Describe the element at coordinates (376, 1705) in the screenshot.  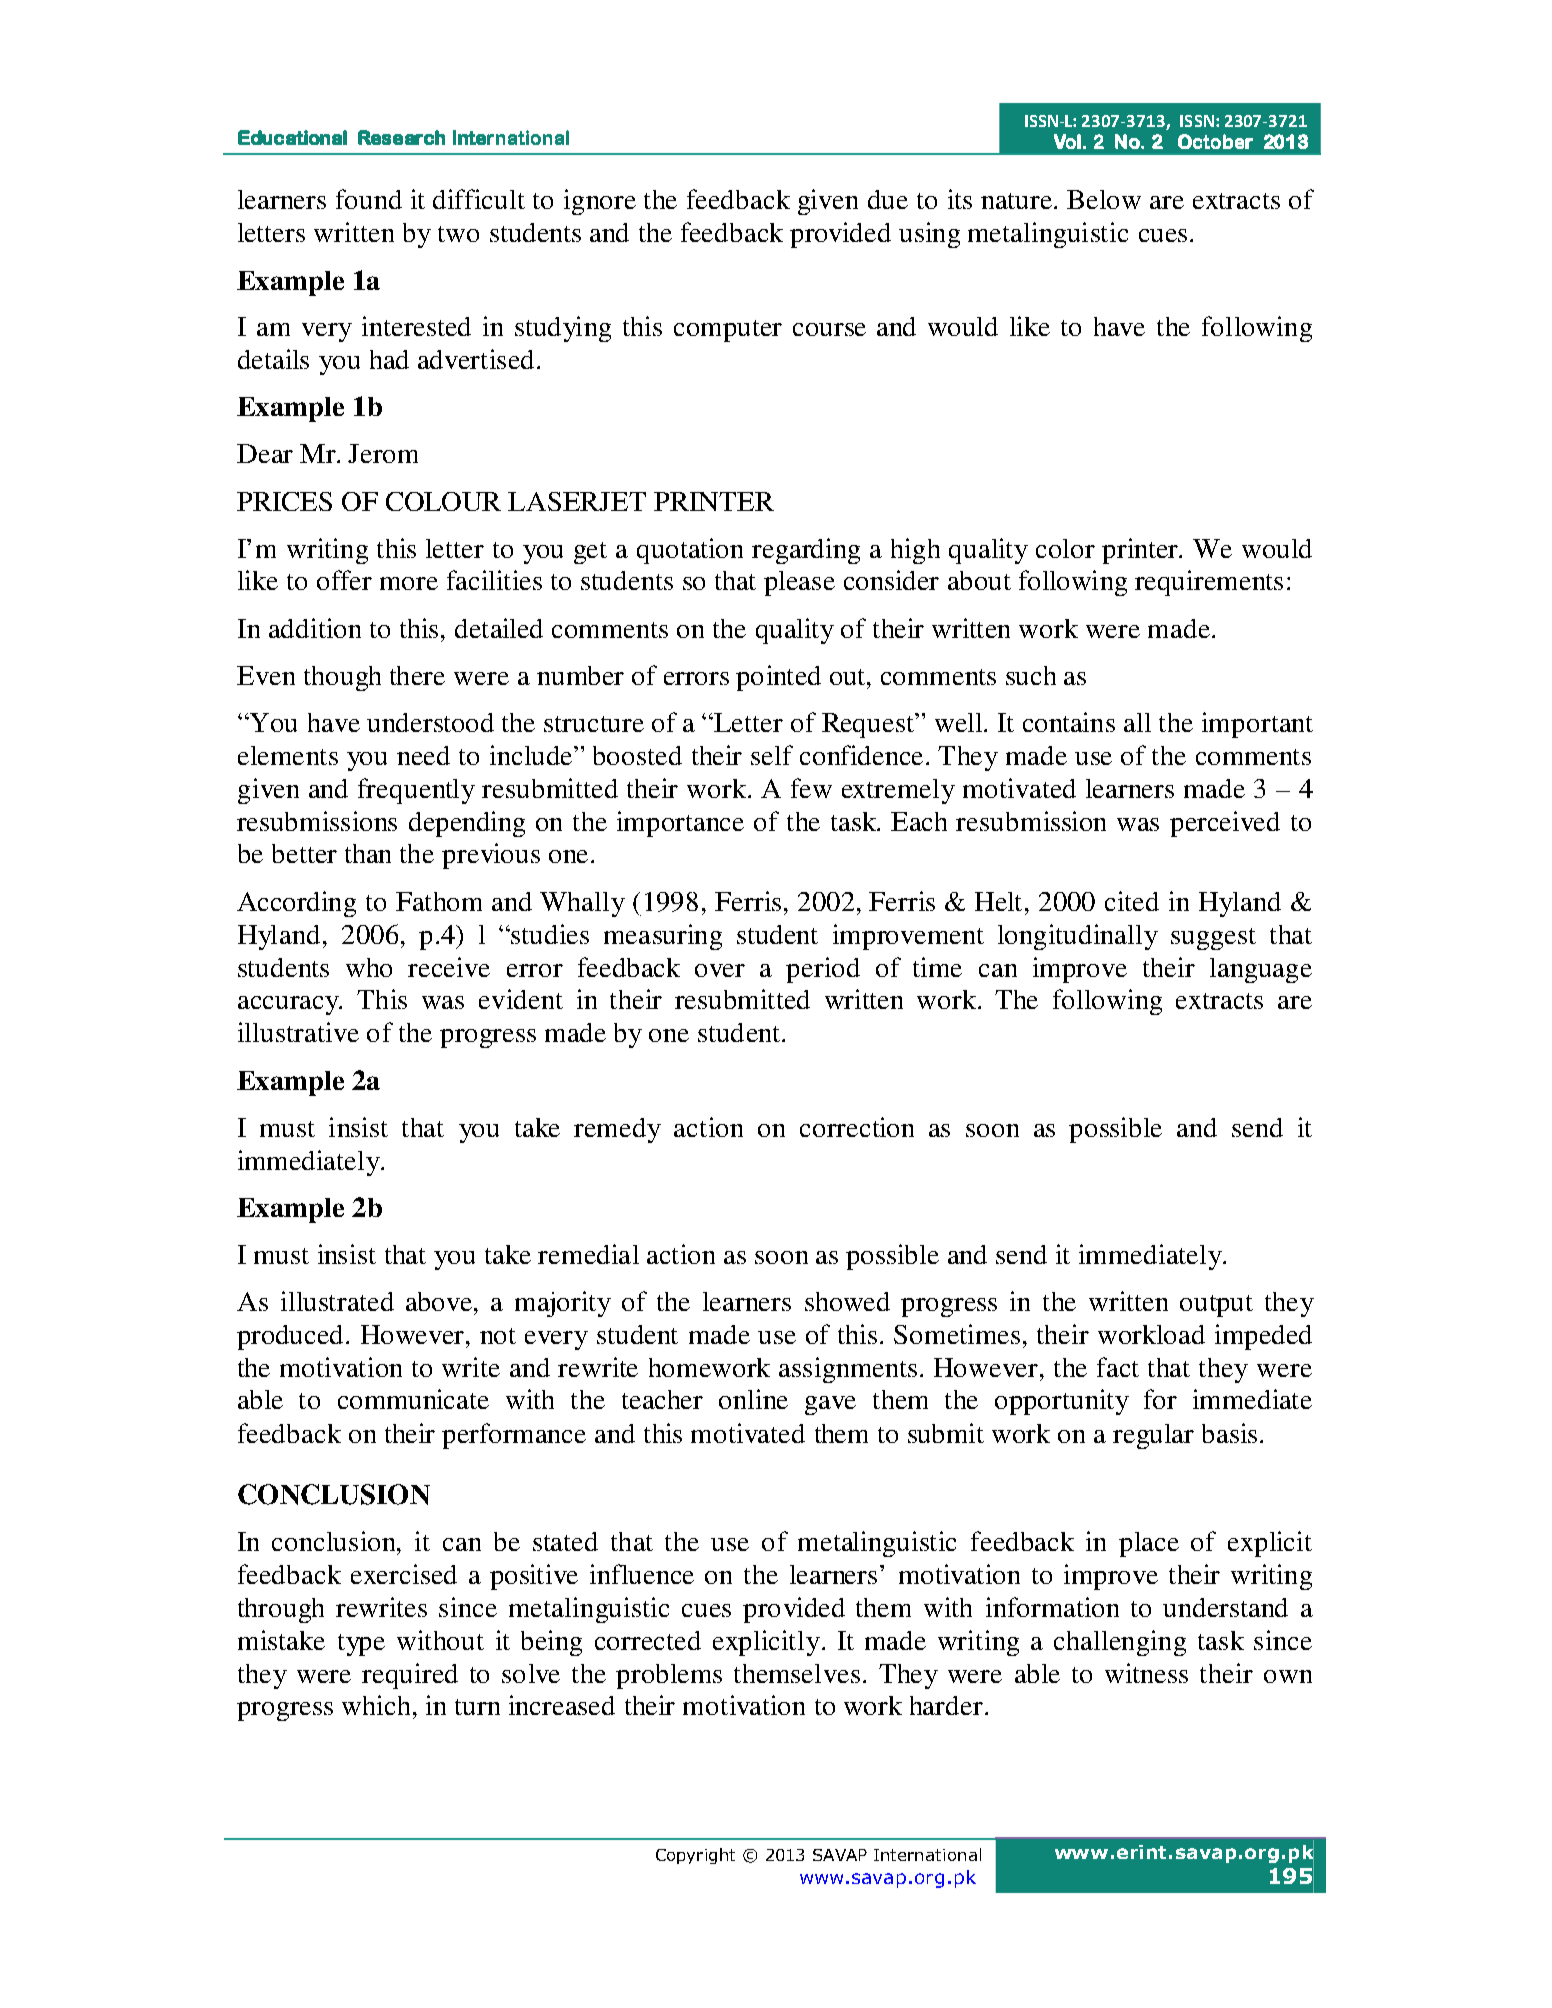
I see `which` at that location.
